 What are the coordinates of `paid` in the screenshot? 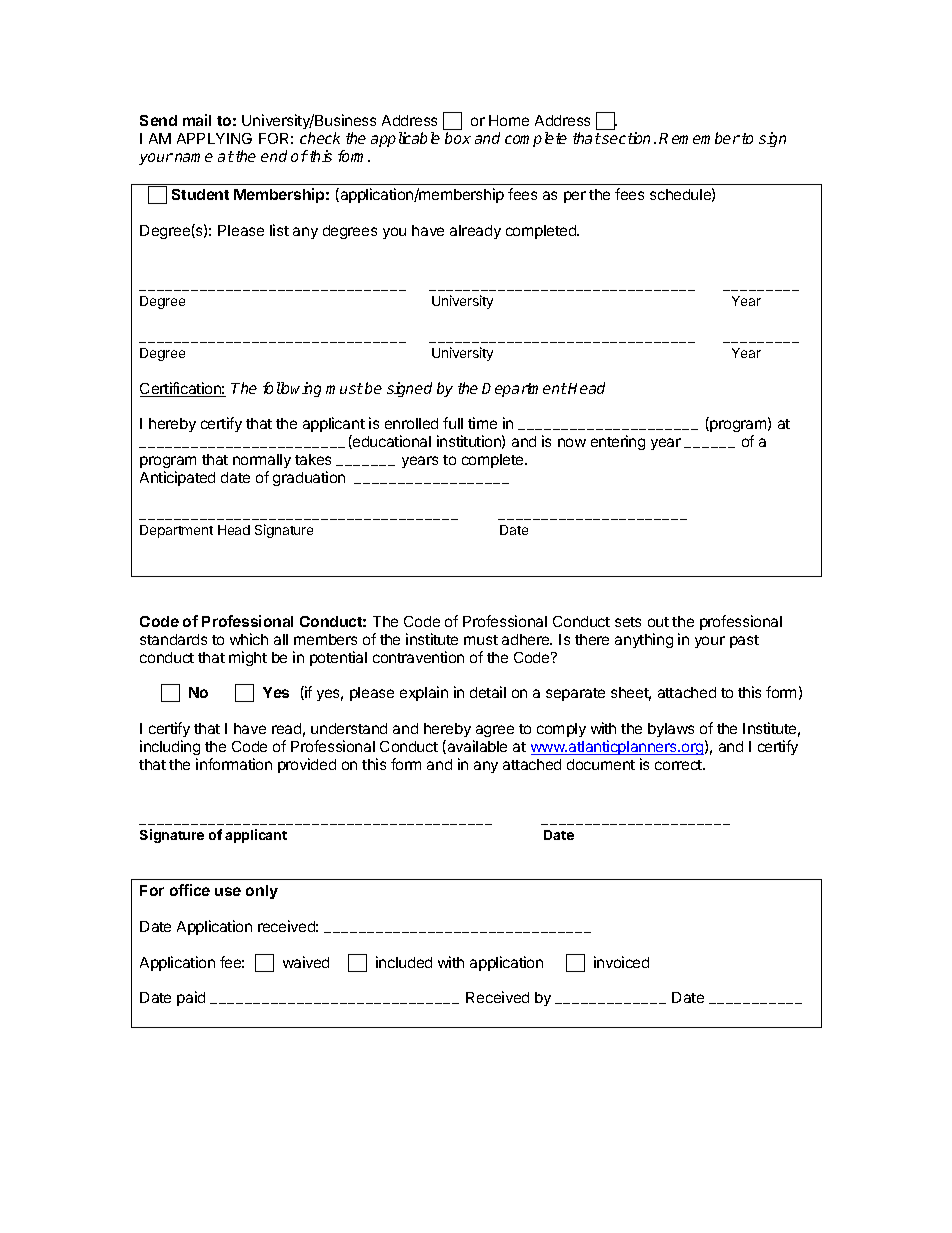 It's located at (191, 998).
